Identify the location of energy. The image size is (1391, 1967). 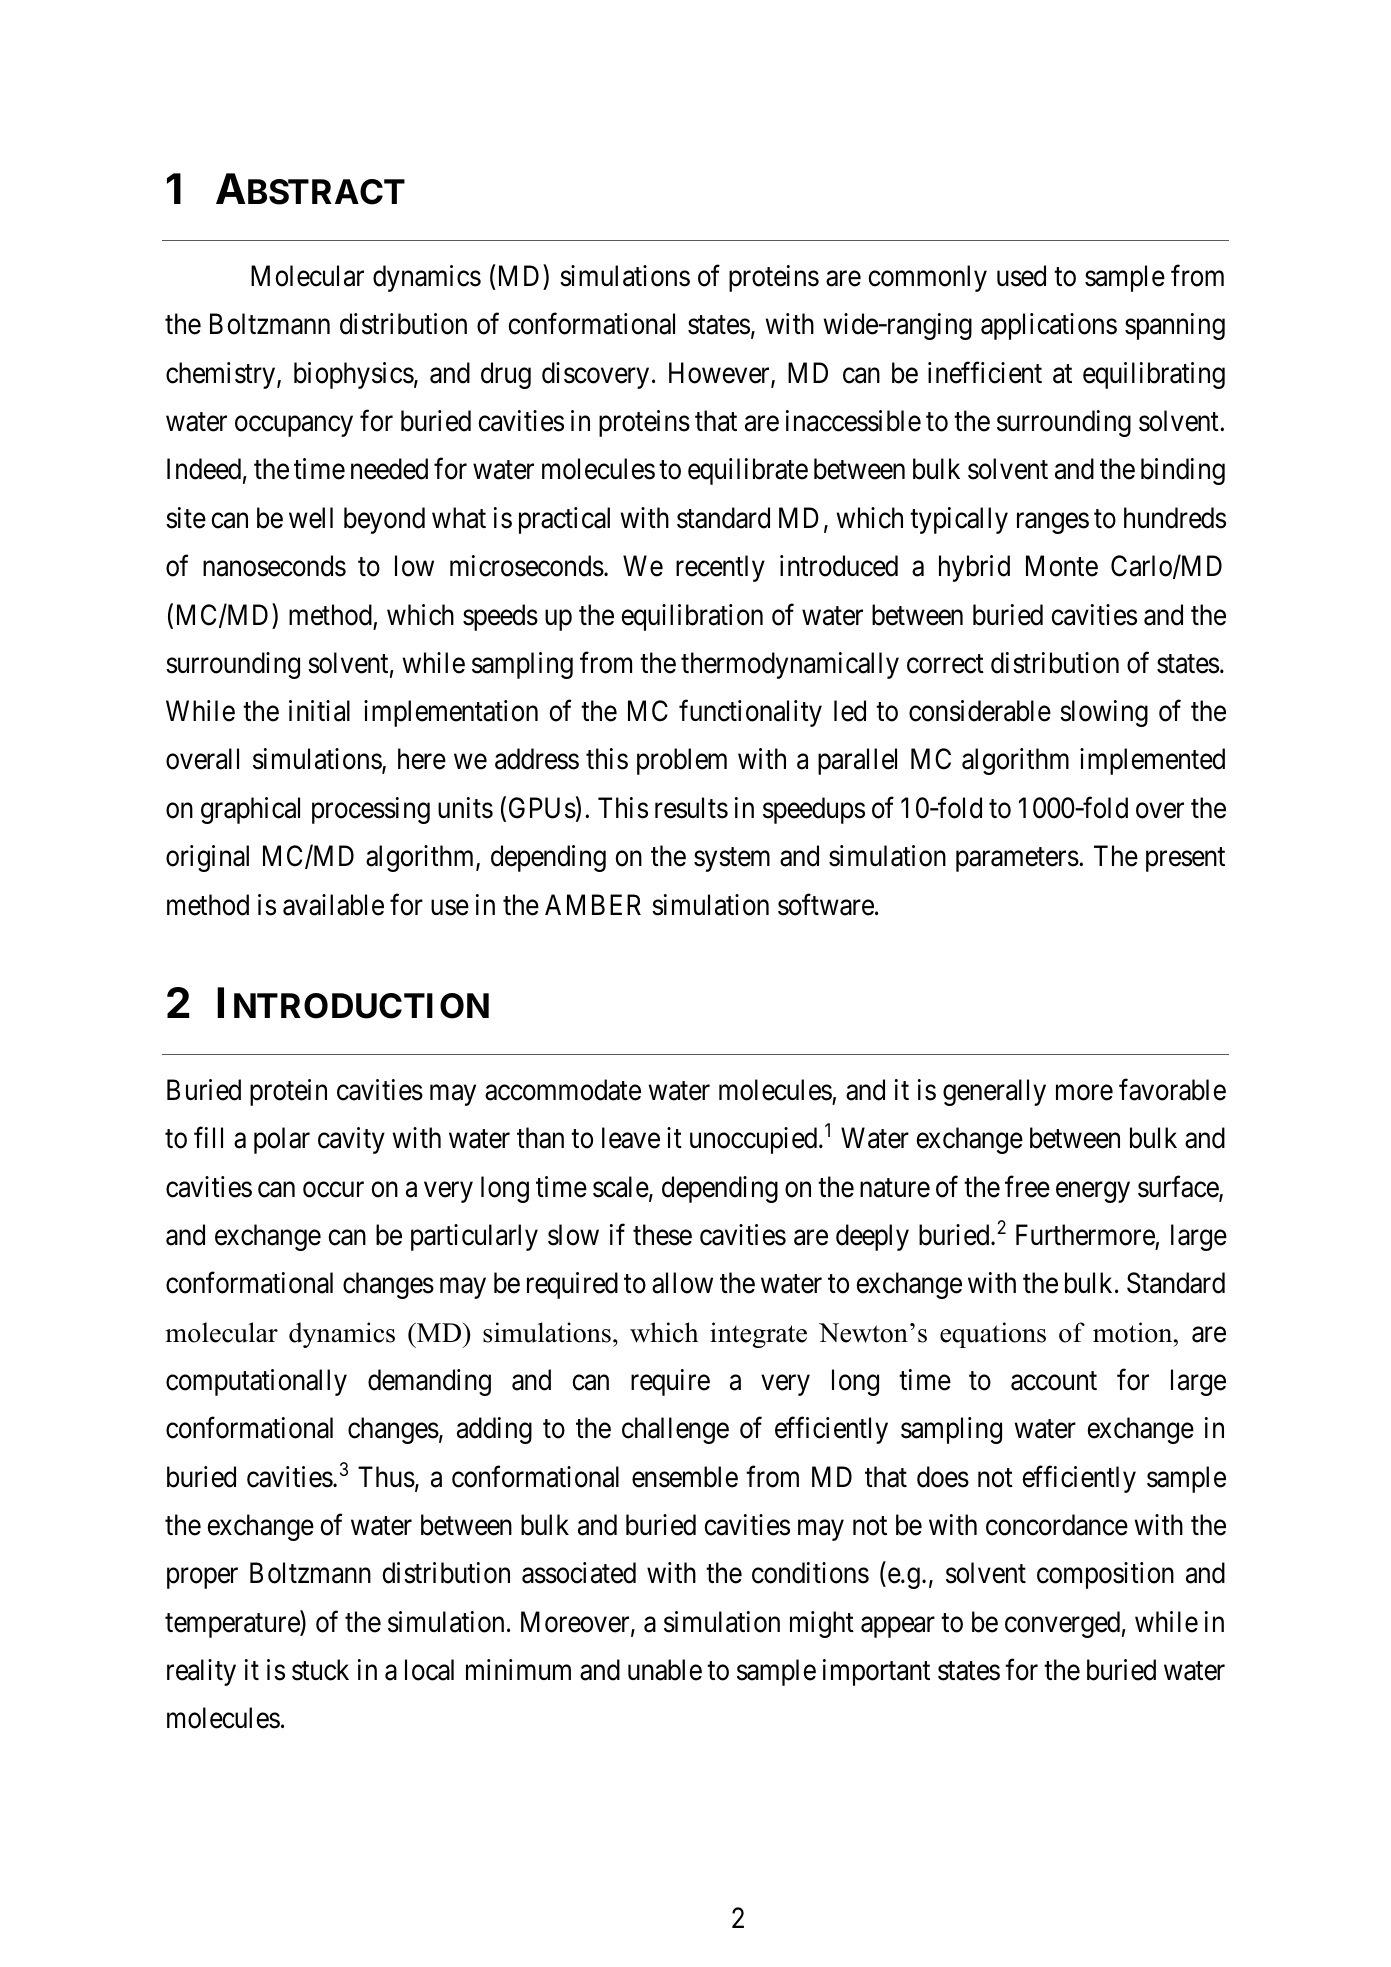
(1093, 1192).
